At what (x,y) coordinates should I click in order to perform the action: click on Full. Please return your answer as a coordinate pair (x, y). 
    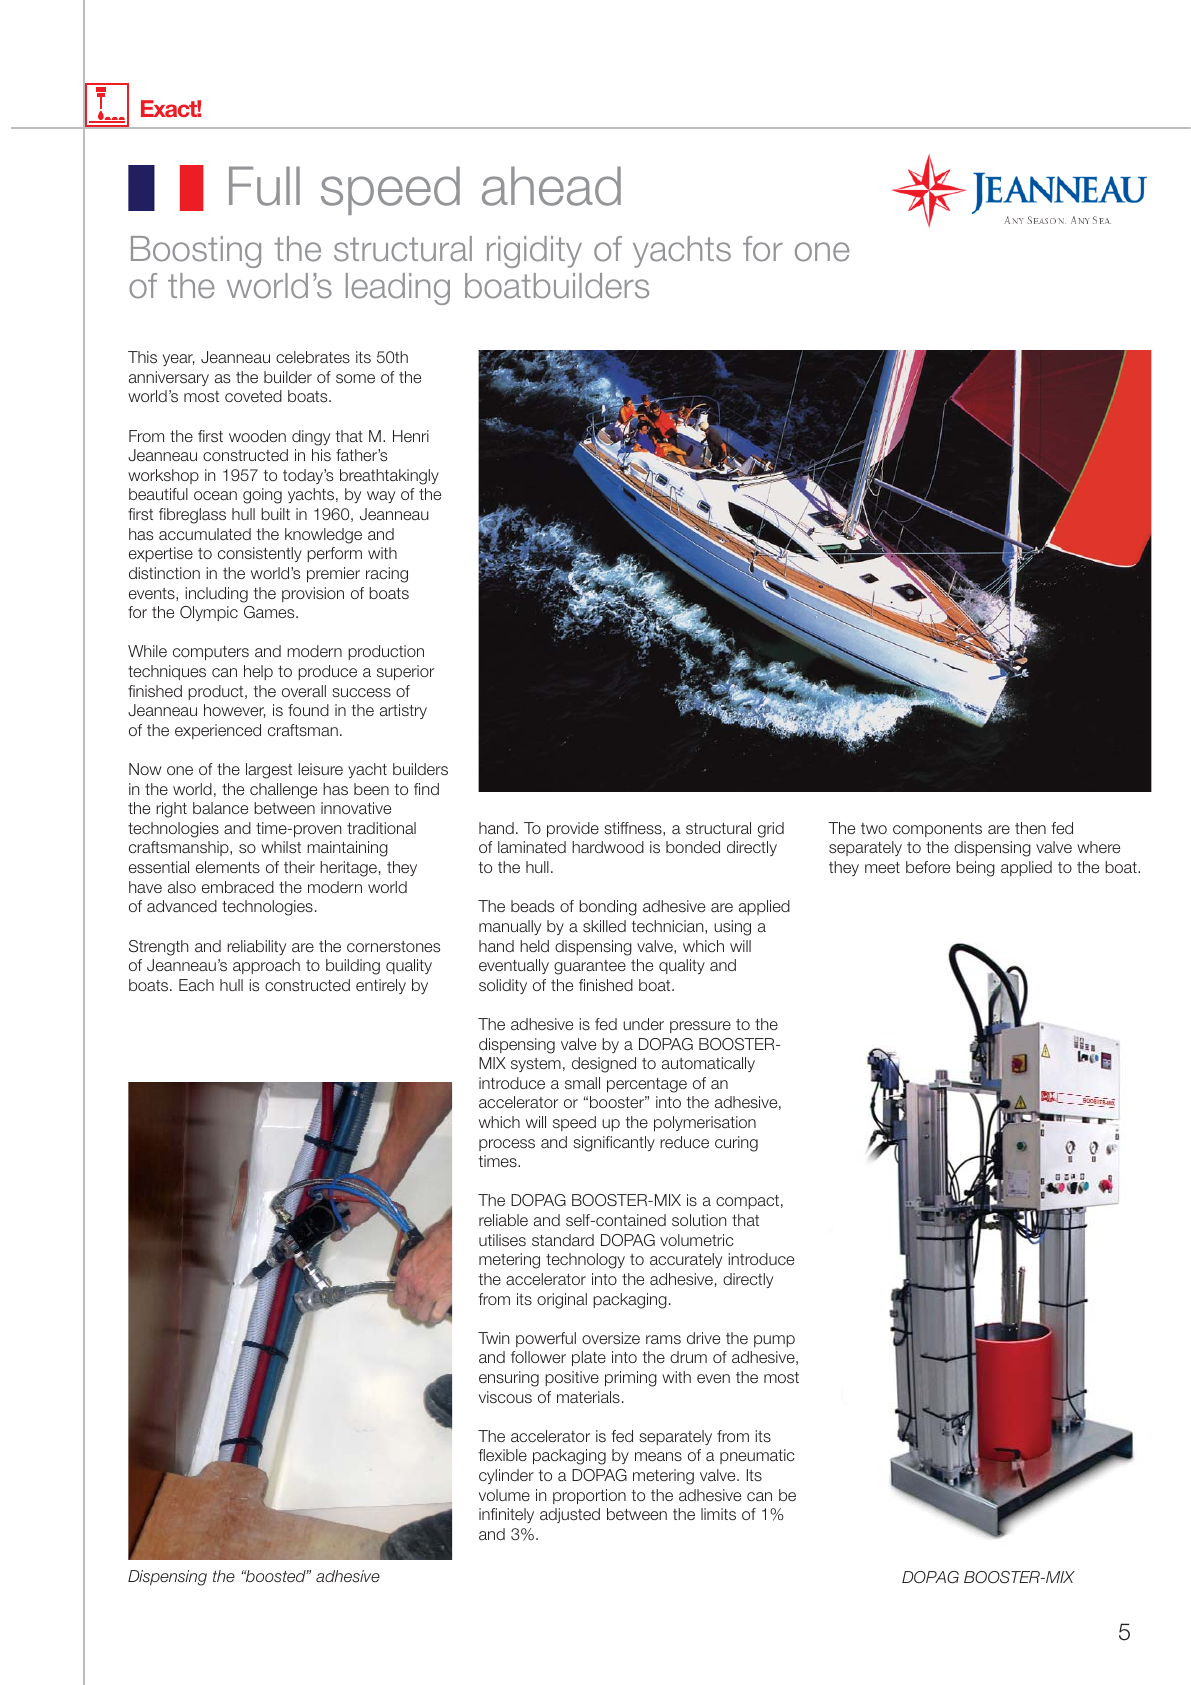
    Looking at the image, I should click on (264, 186).
